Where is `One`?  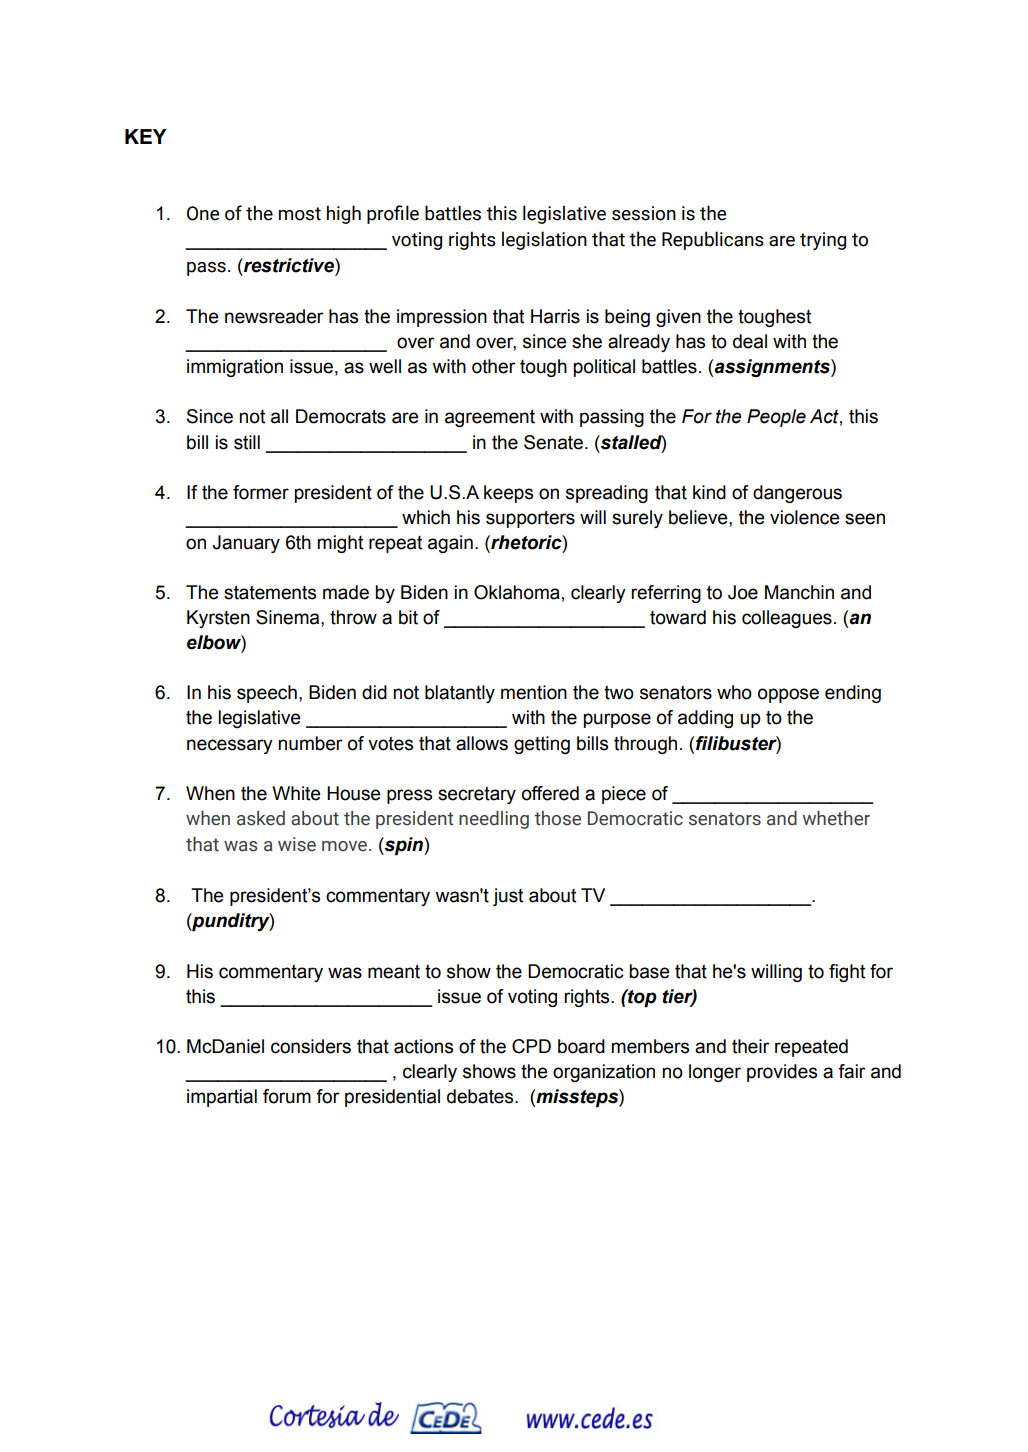 One is located at coordinates (203, 213).
